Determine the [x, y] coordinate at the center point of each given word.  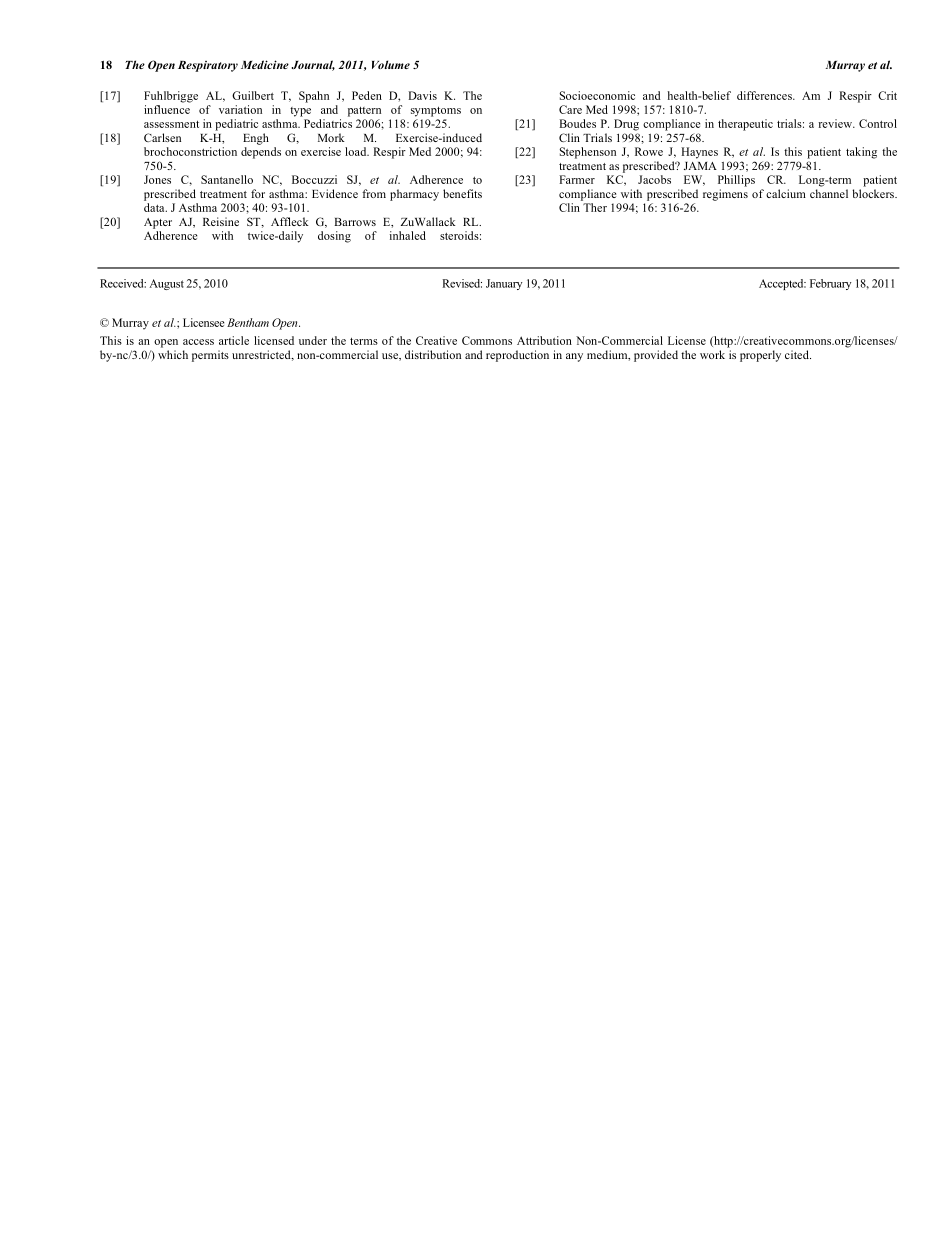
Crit [887, 95]
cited [798, 354]
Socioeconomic [597, 95]
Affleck [290, 221]
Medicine [265, 64]
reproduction [517, 356]
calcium [786, 193]
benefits [462, 193]
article [234, 340]
